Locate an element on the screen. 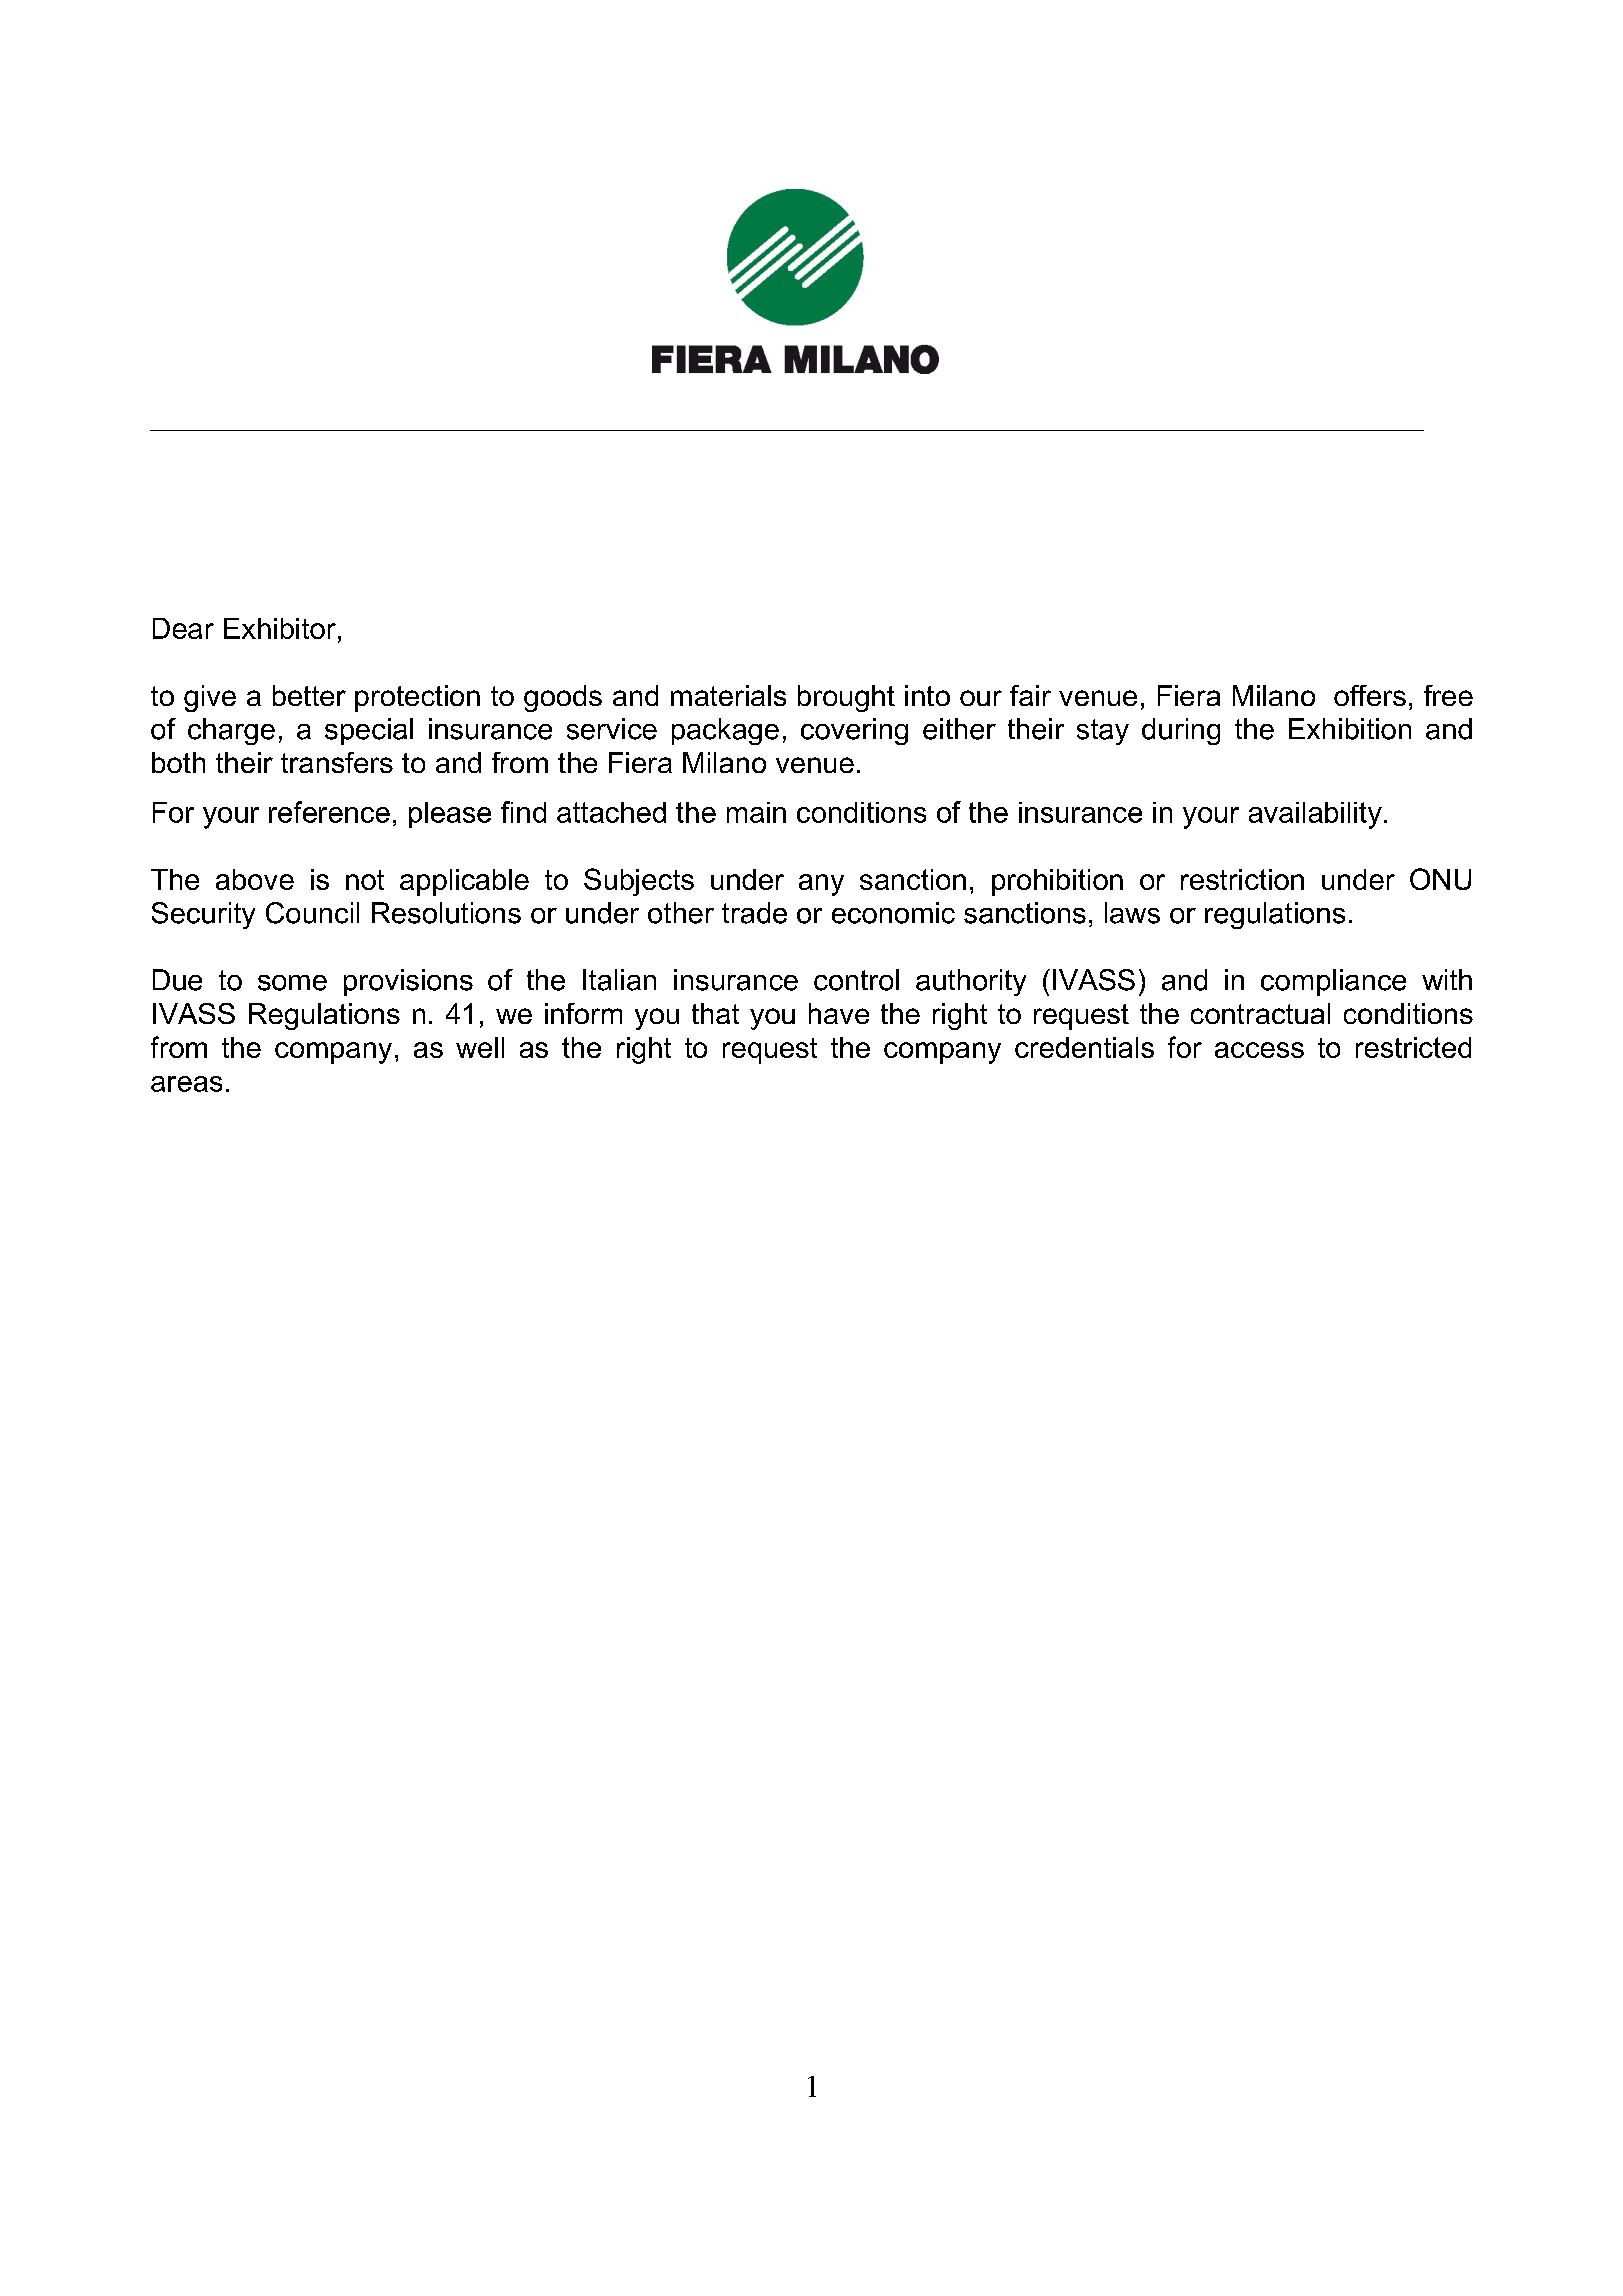 This screenshot has width=1623, height=2296. offers is located at coordinates (1370, 695).
